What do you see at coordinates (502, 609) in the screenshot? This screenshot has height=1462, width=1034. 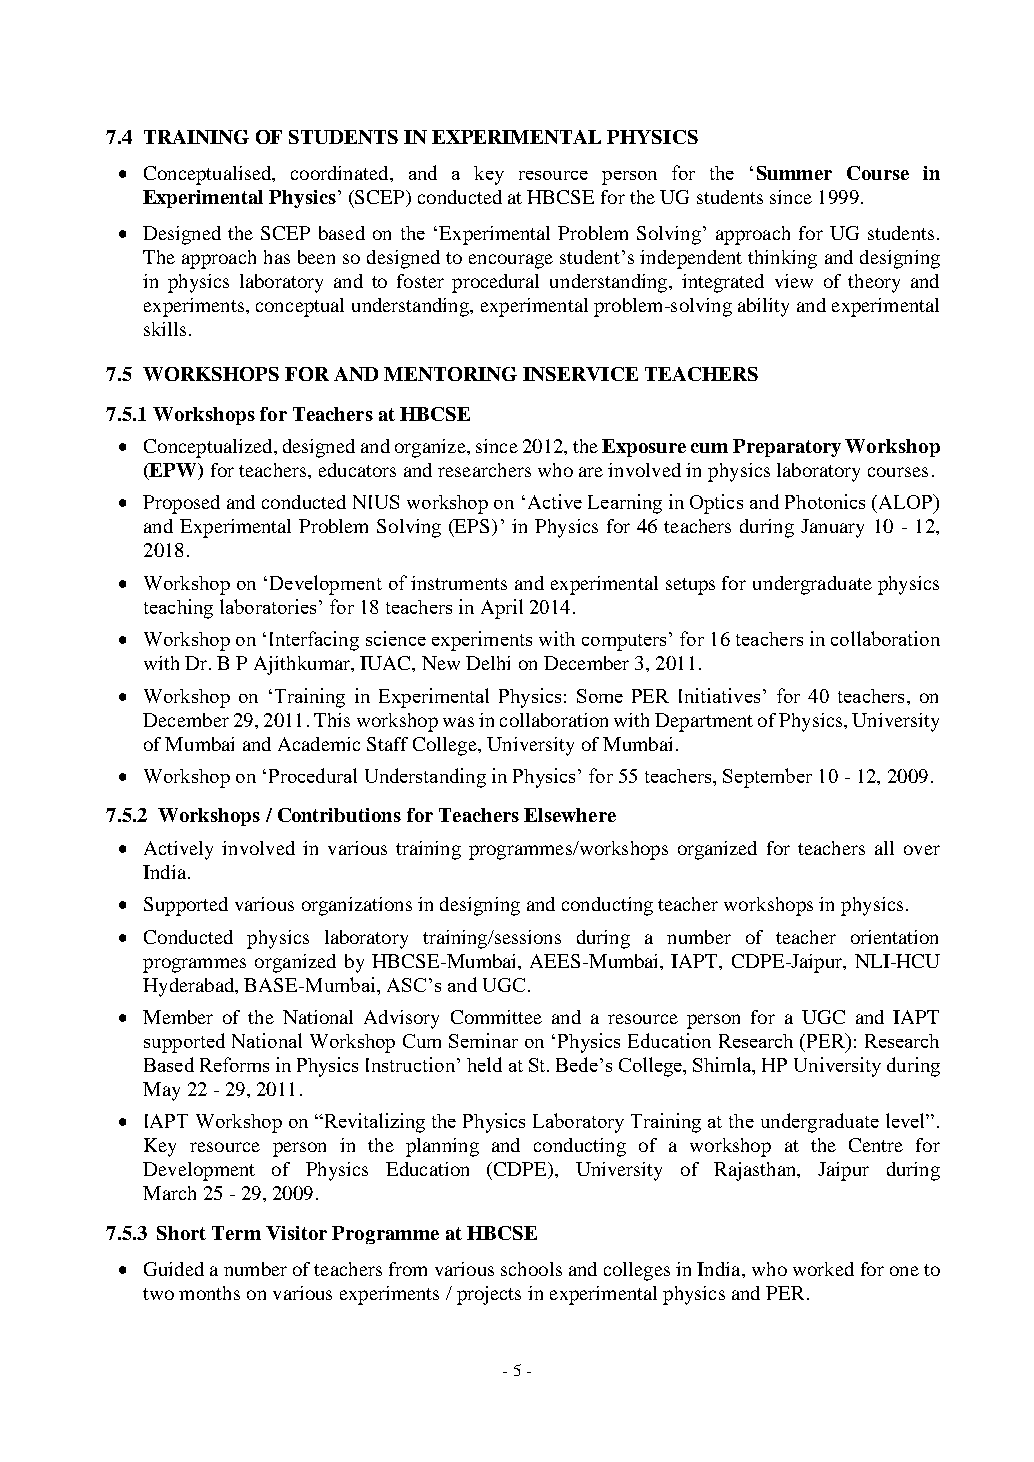 I see `April` at bounding box center [502, 609].
